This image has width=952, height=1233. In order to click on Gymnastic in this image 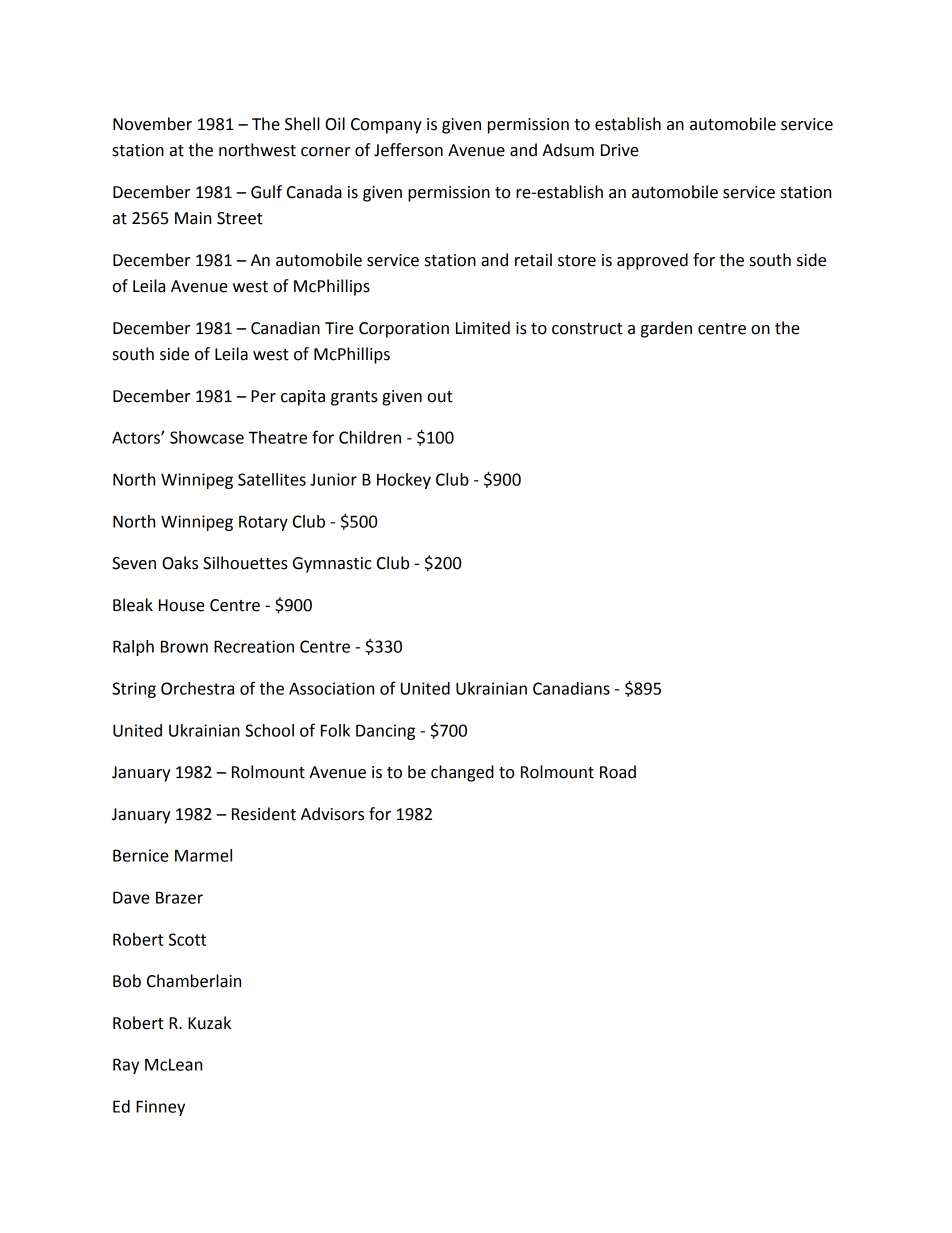, I will do `click(332, 565)`.
